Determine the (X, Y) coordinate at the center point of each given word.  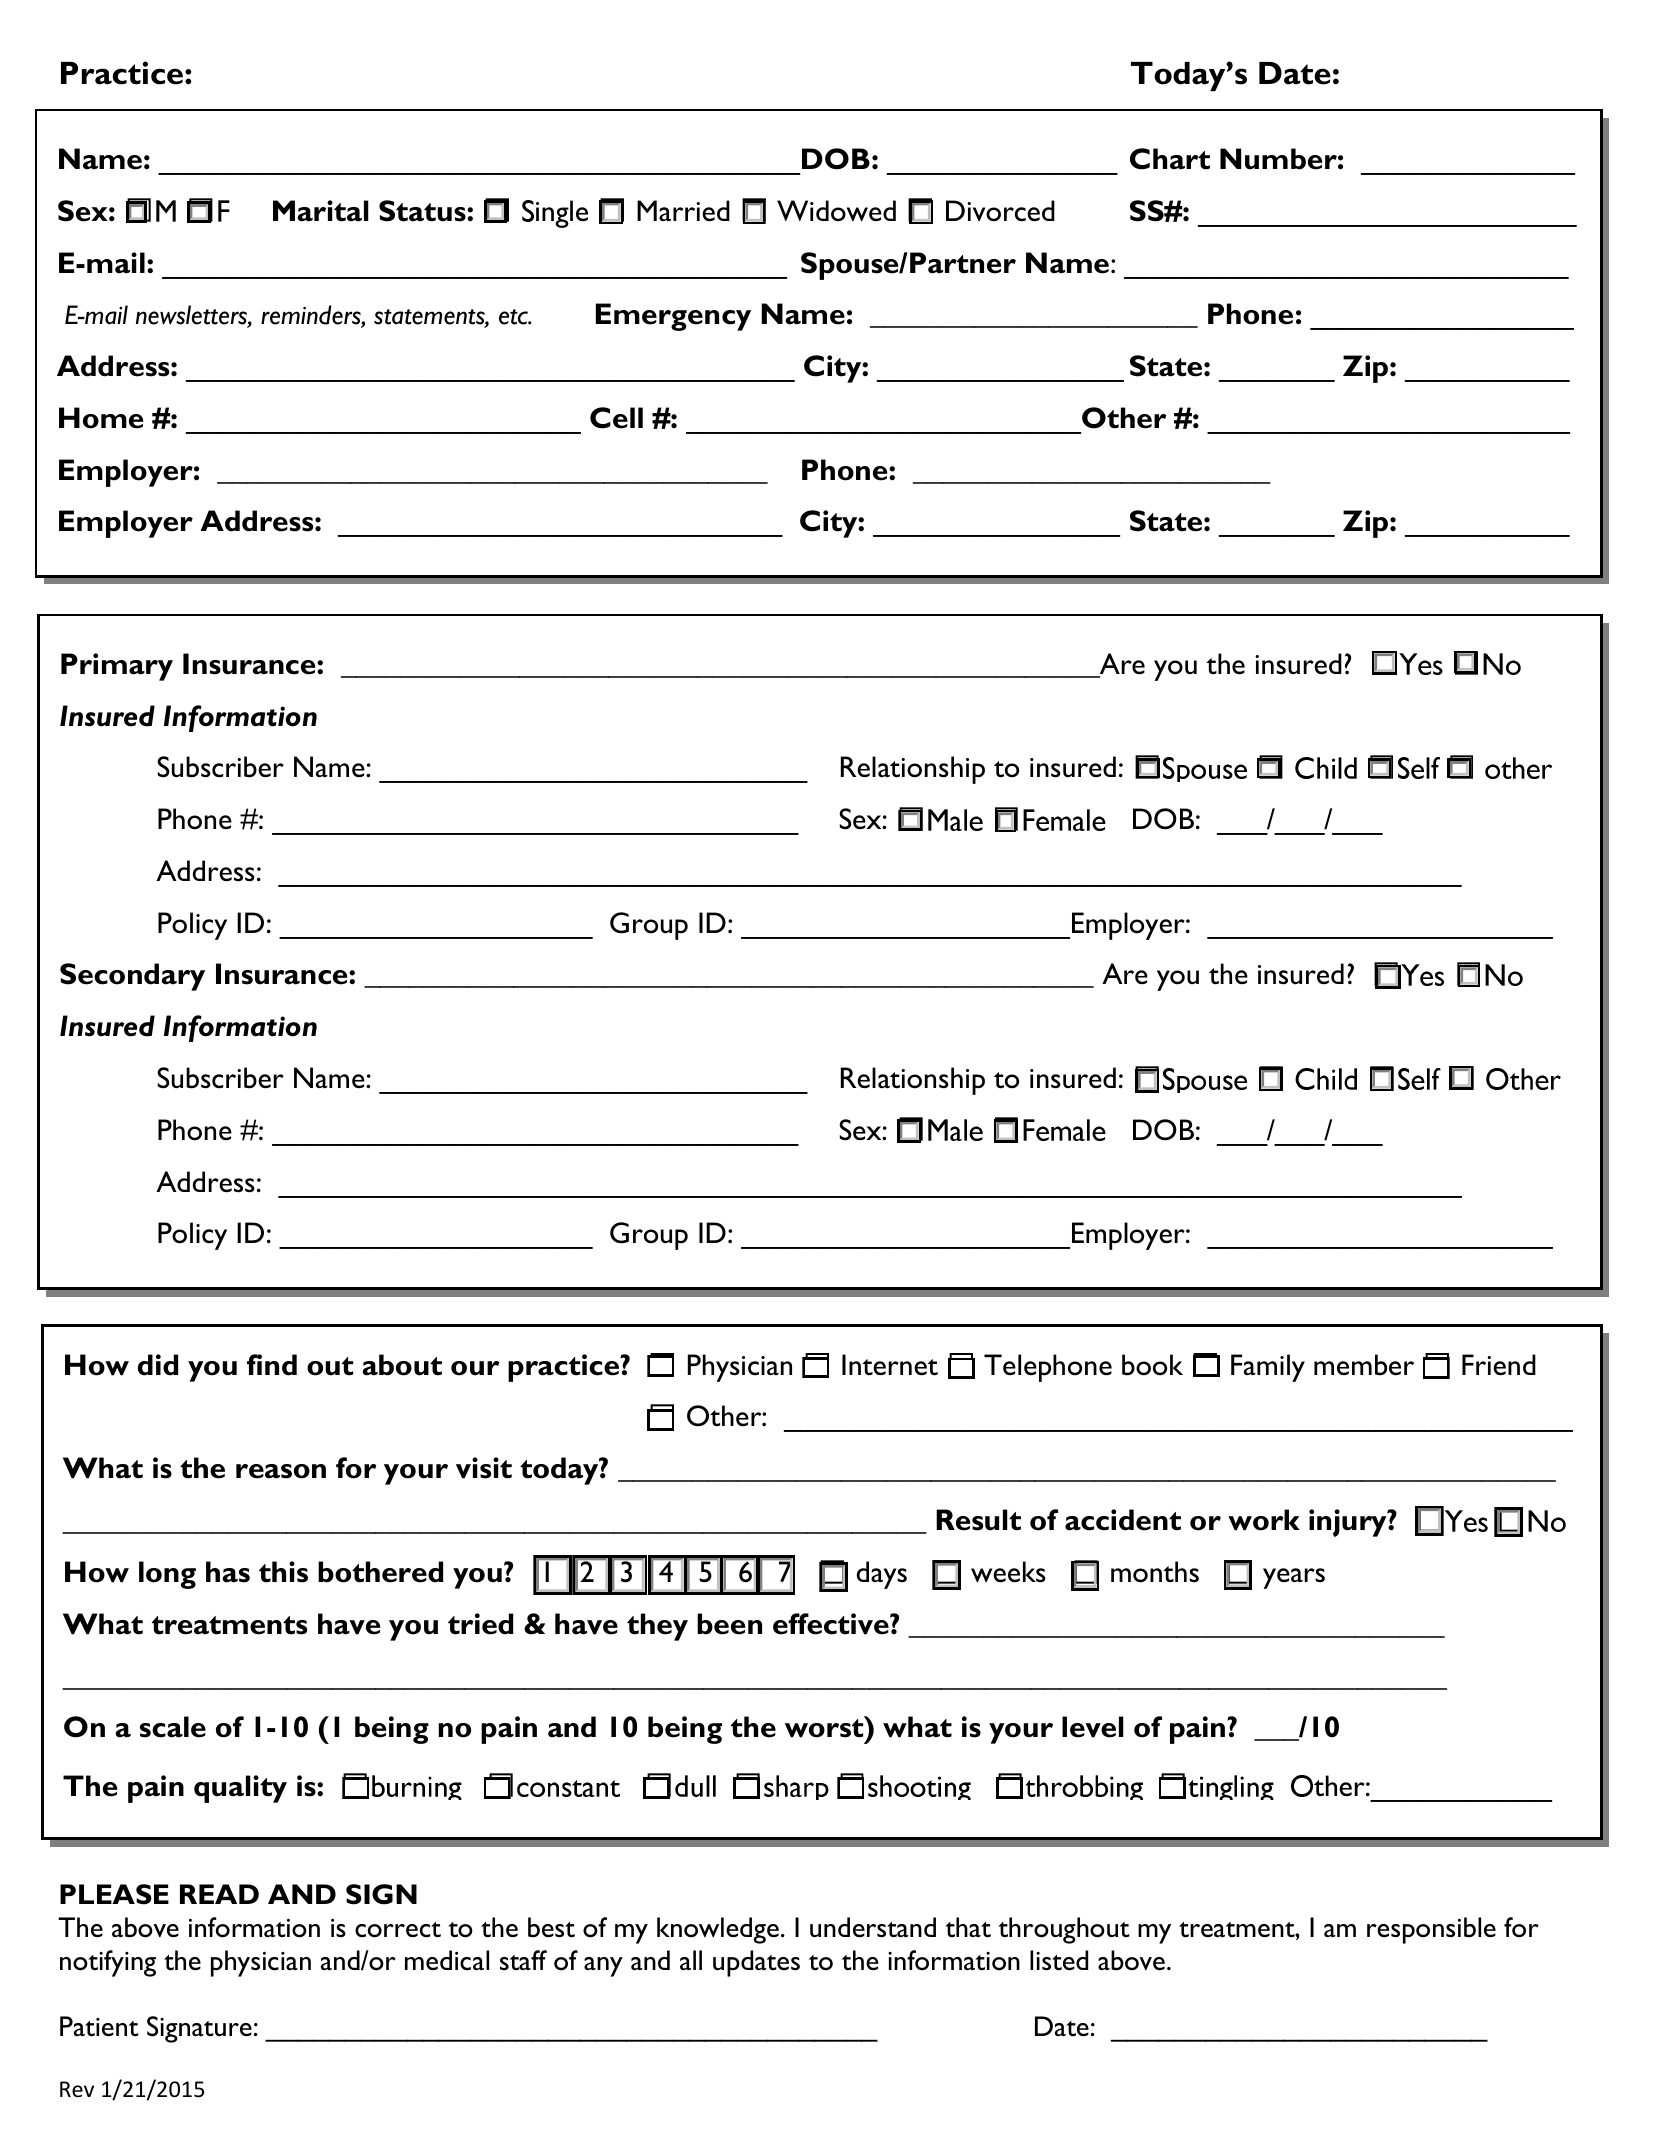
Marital (321, 211)
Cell (616, 418)
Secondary (132, 977)
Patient (99, 2026)
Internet (890, 1365)
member (1364, 1365)
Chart (1170, 159)
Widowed (836, 211)
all (691, 1960)
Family (1268, 1368)
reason (281, 1471)
